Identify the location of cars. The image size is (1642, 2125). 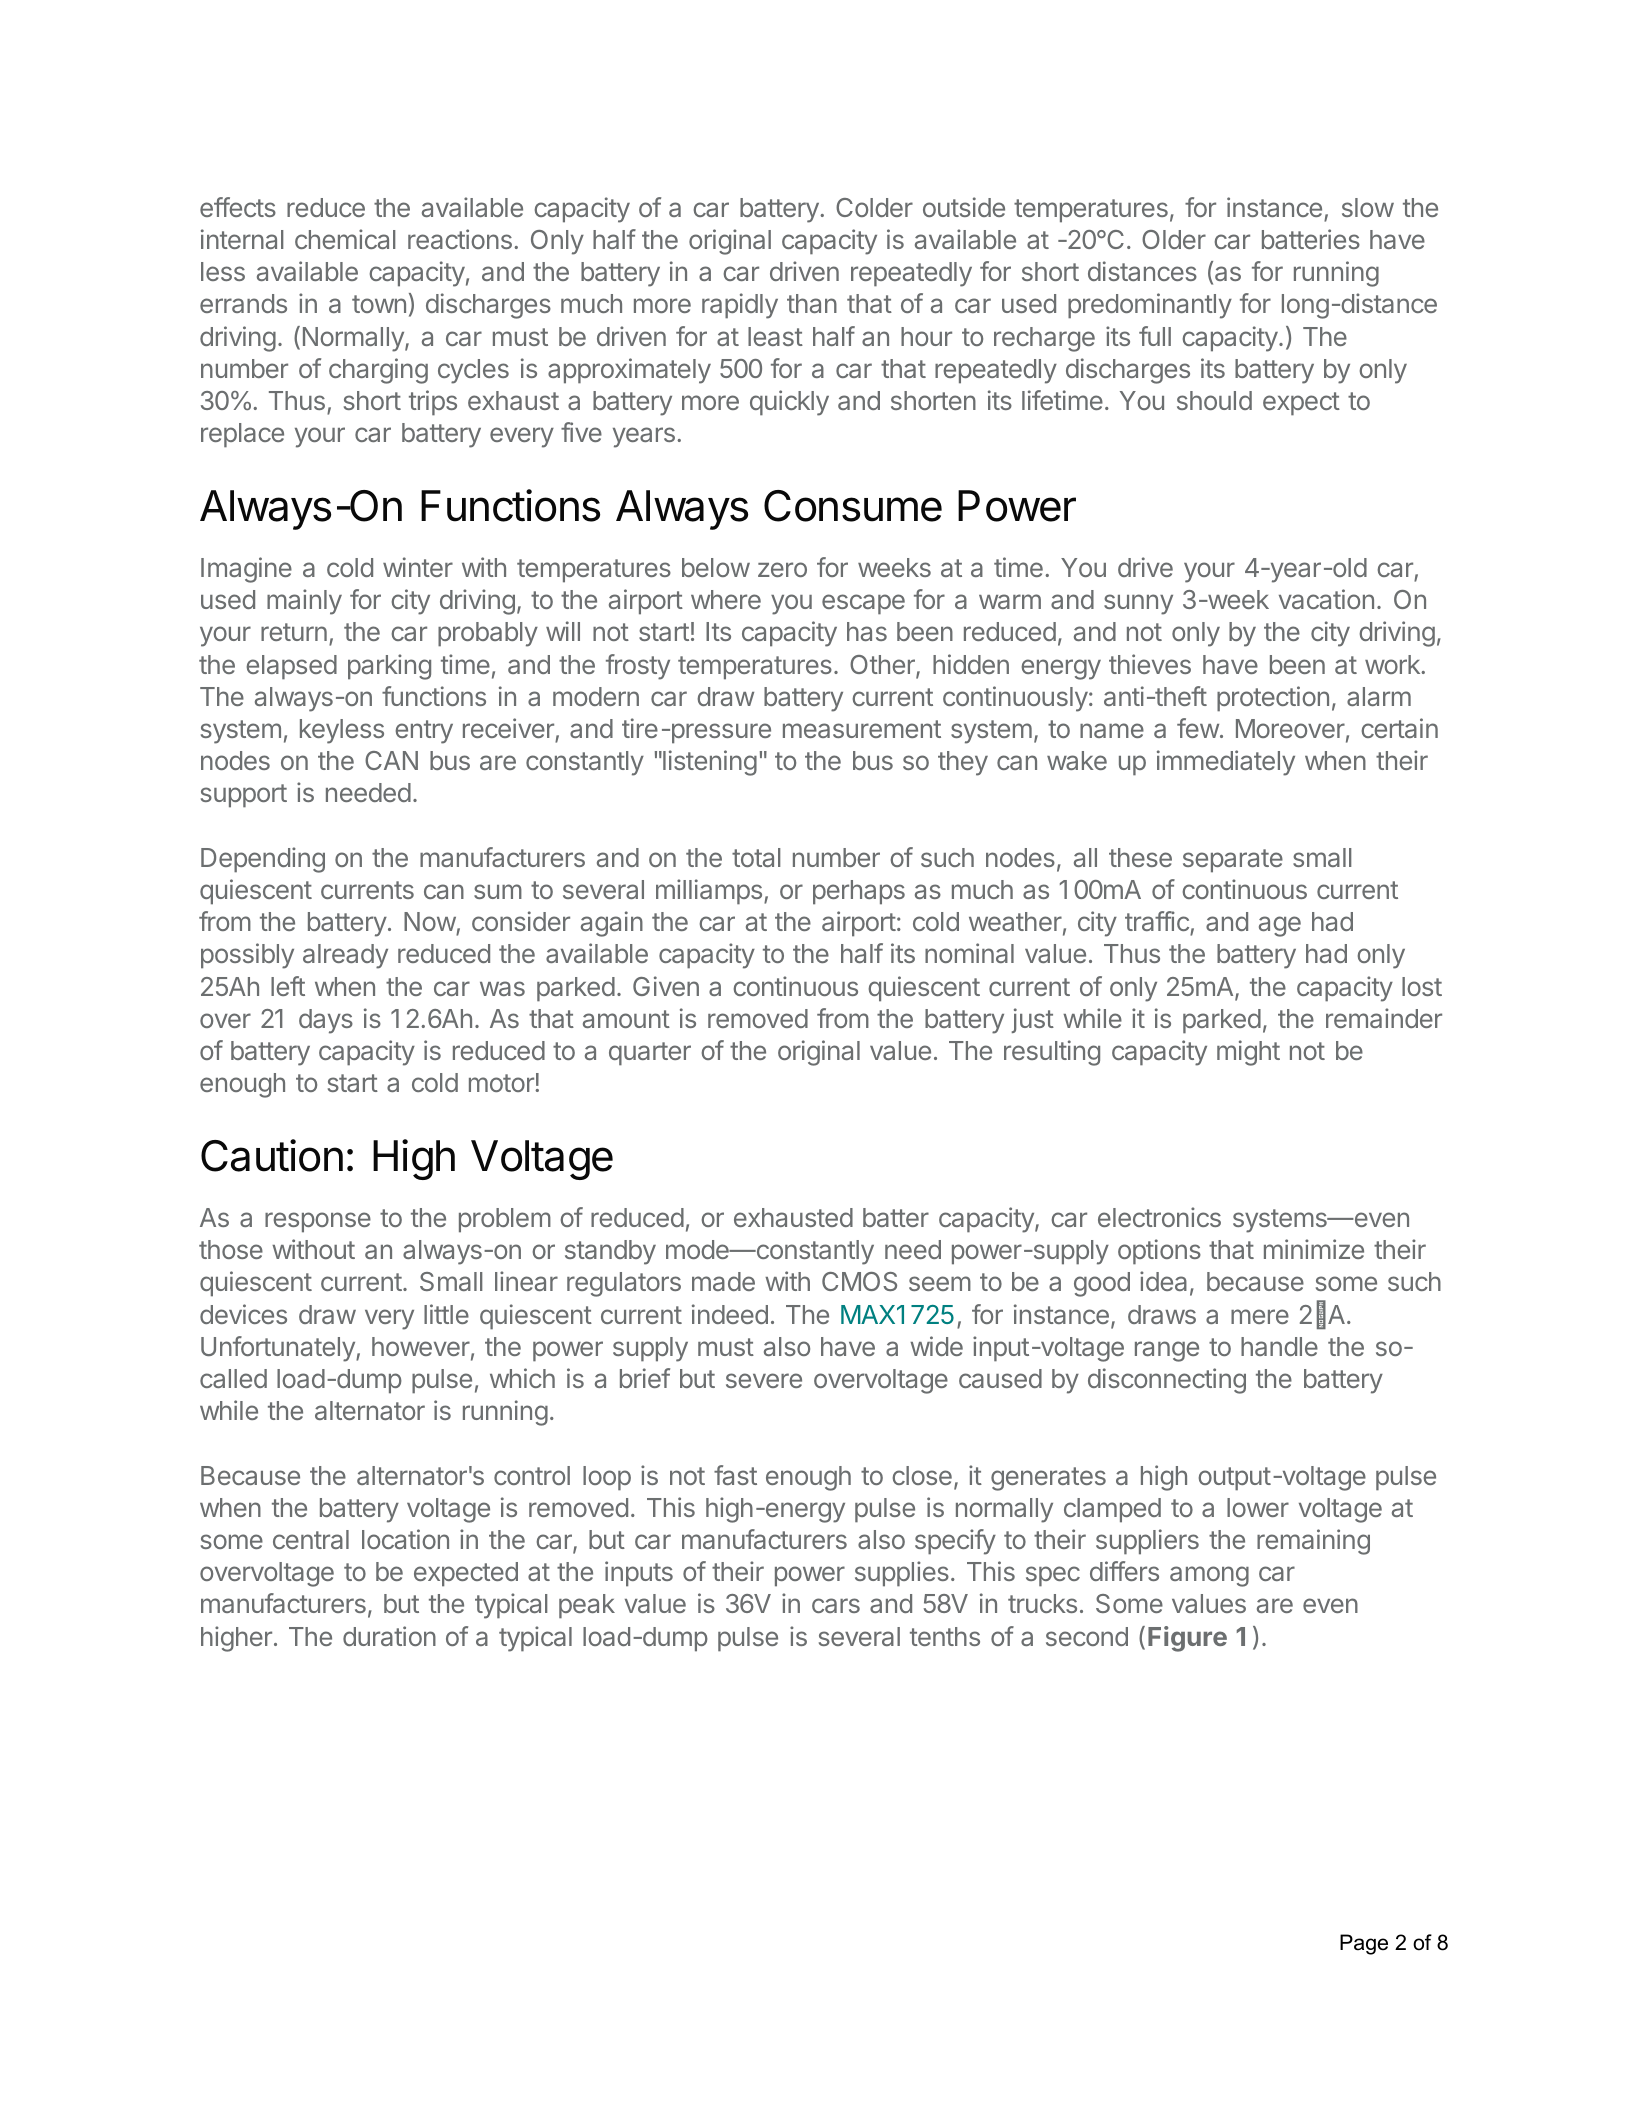
(836, 1605).
